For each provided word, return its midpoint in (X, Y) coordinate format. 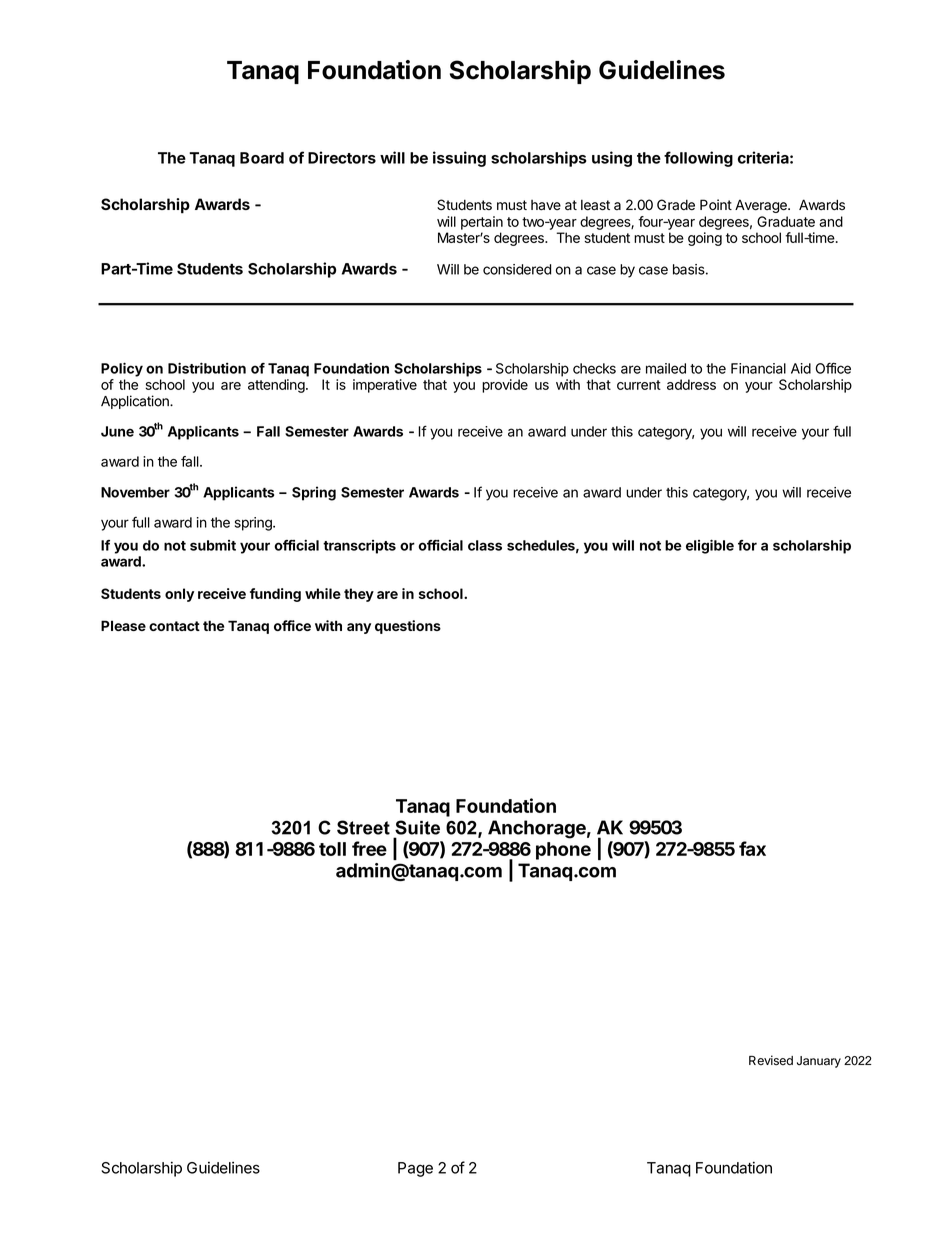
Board (262, 158)
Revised (771, 1060)
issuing (459, 159)
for (747, 545)
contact (174, 626)
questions (408, 627)
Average (762, 206)
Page (415, 1169)
